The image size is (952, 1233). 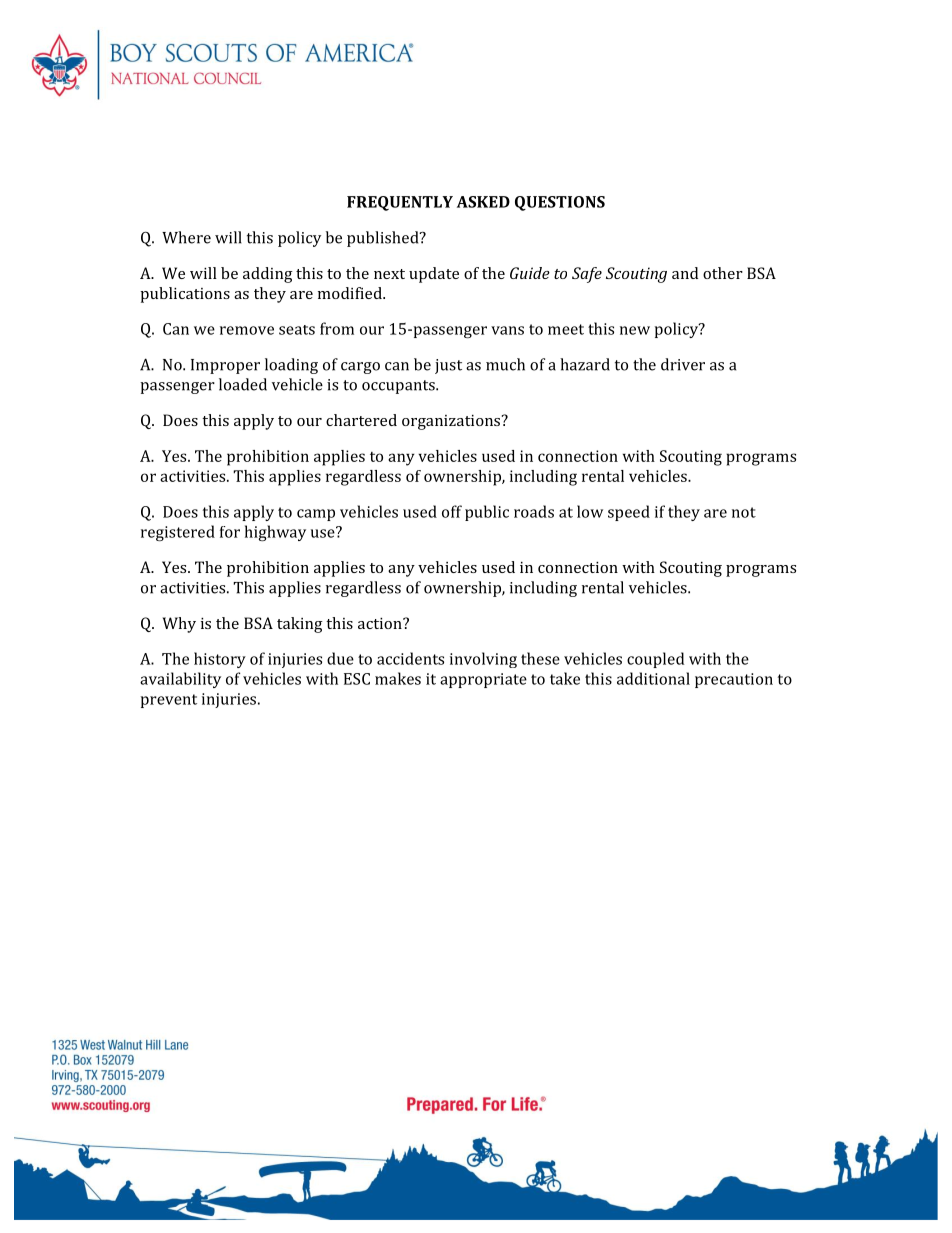 I want to click on Where, so click(x=186, y=237).
